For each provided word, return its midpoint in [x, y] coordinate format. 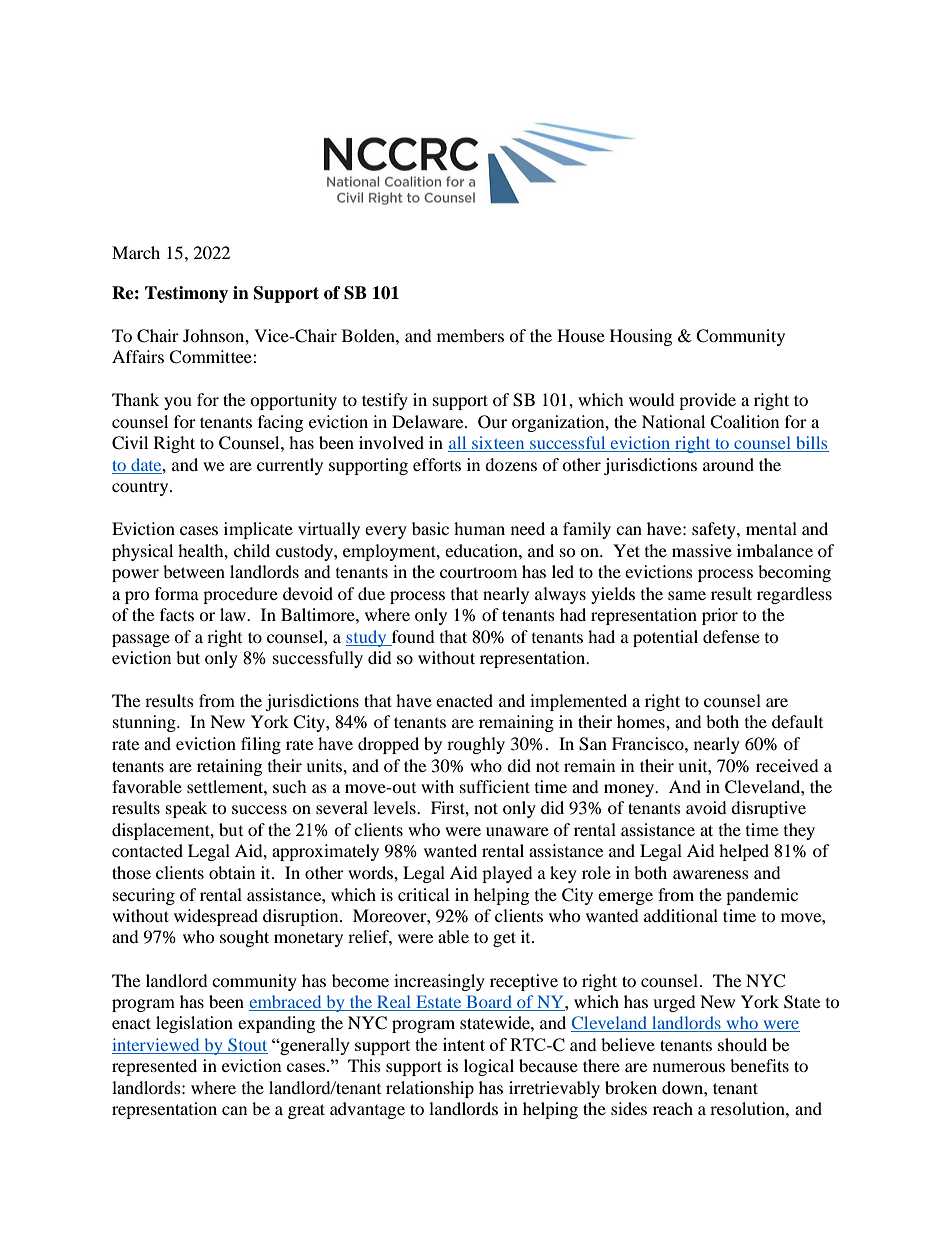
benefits [759, 1065]
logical [489, 1067]
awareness [711, 874]
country [141, 488]
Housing [641, 337]
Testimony [186, 294]
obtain [232, 872]
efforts [437, 464]
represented [154, 1067]
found [413, 636]
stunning [145, 723]
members [470, 335]
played [507, 874]
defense [731, 636]
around [728, 464]
